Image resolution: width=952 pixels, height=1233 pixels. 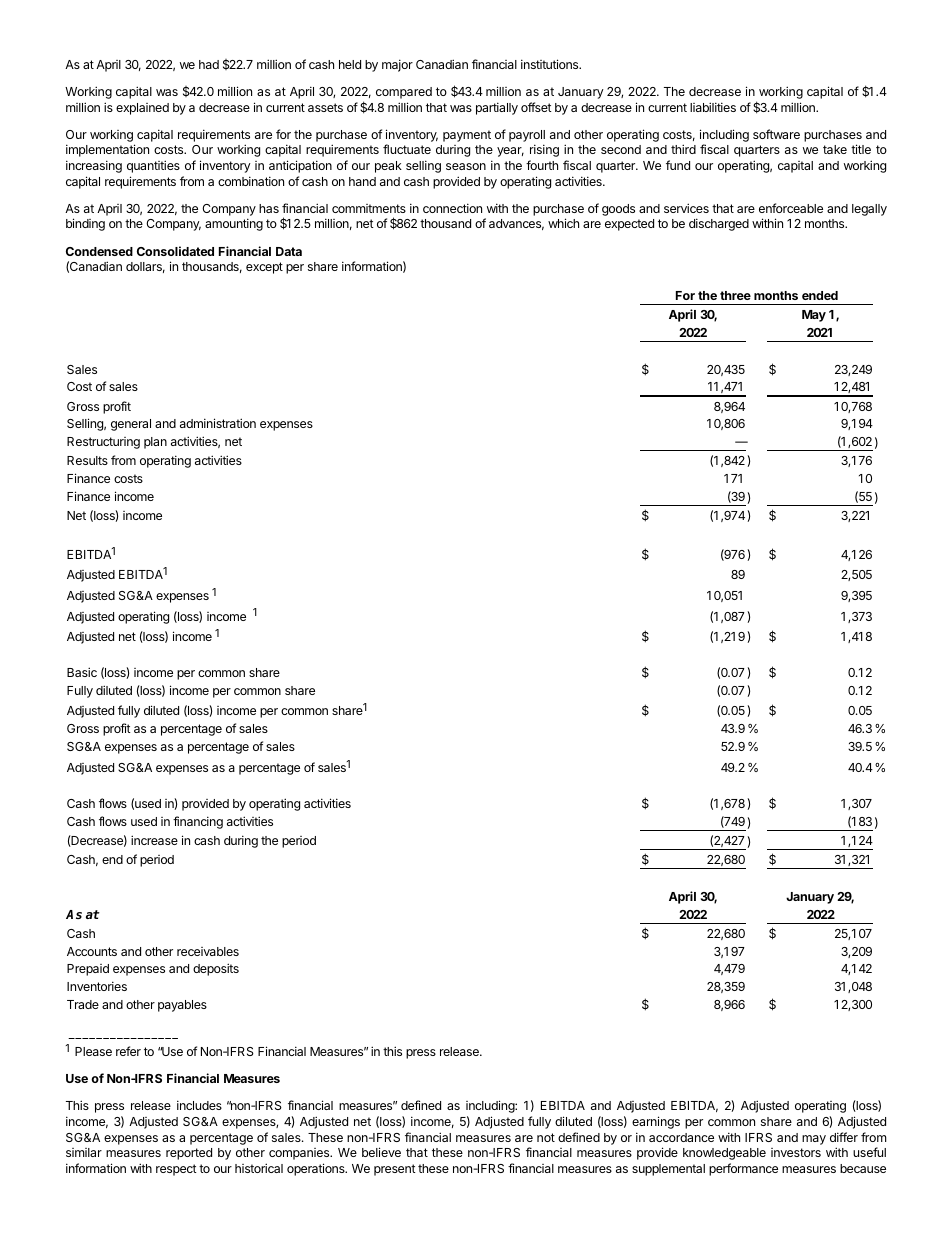 What do you see at coordinates (656, 1122) in the screenshot?
I see `earnings` at bounding box center [656, 1122].
